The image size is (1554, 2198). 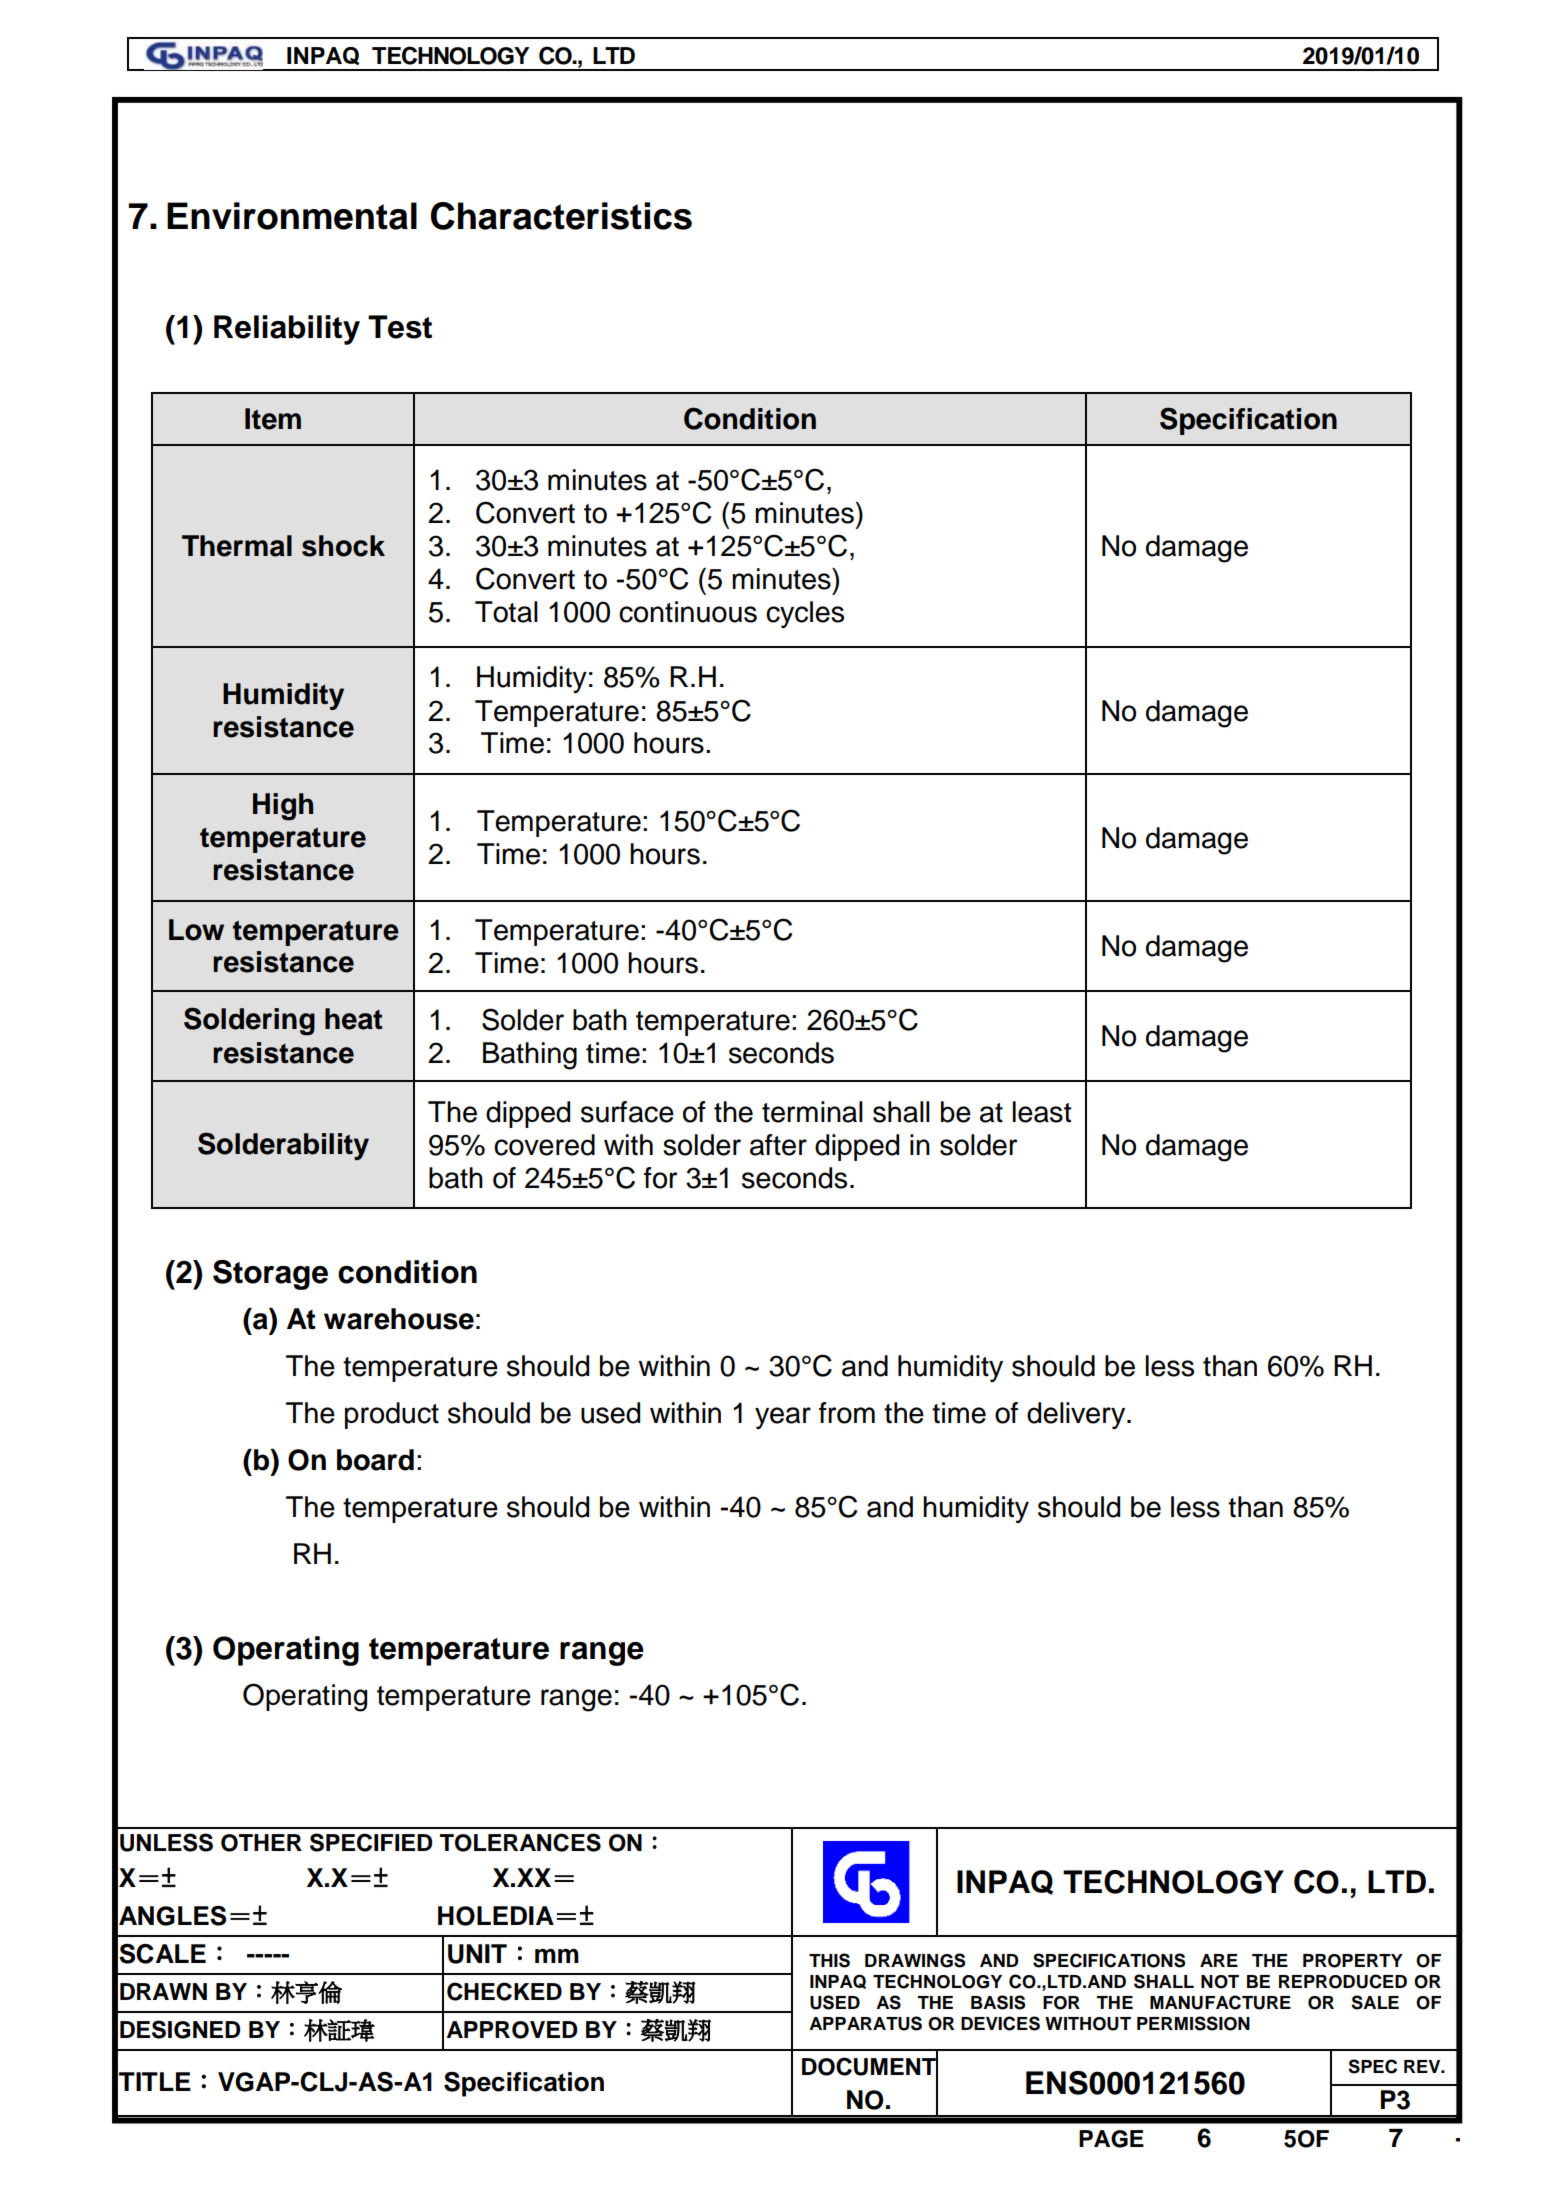 What do you see at coordinates (375, 1460) in the screenshot?
I see `board` at bounding box center [375, 1460].
